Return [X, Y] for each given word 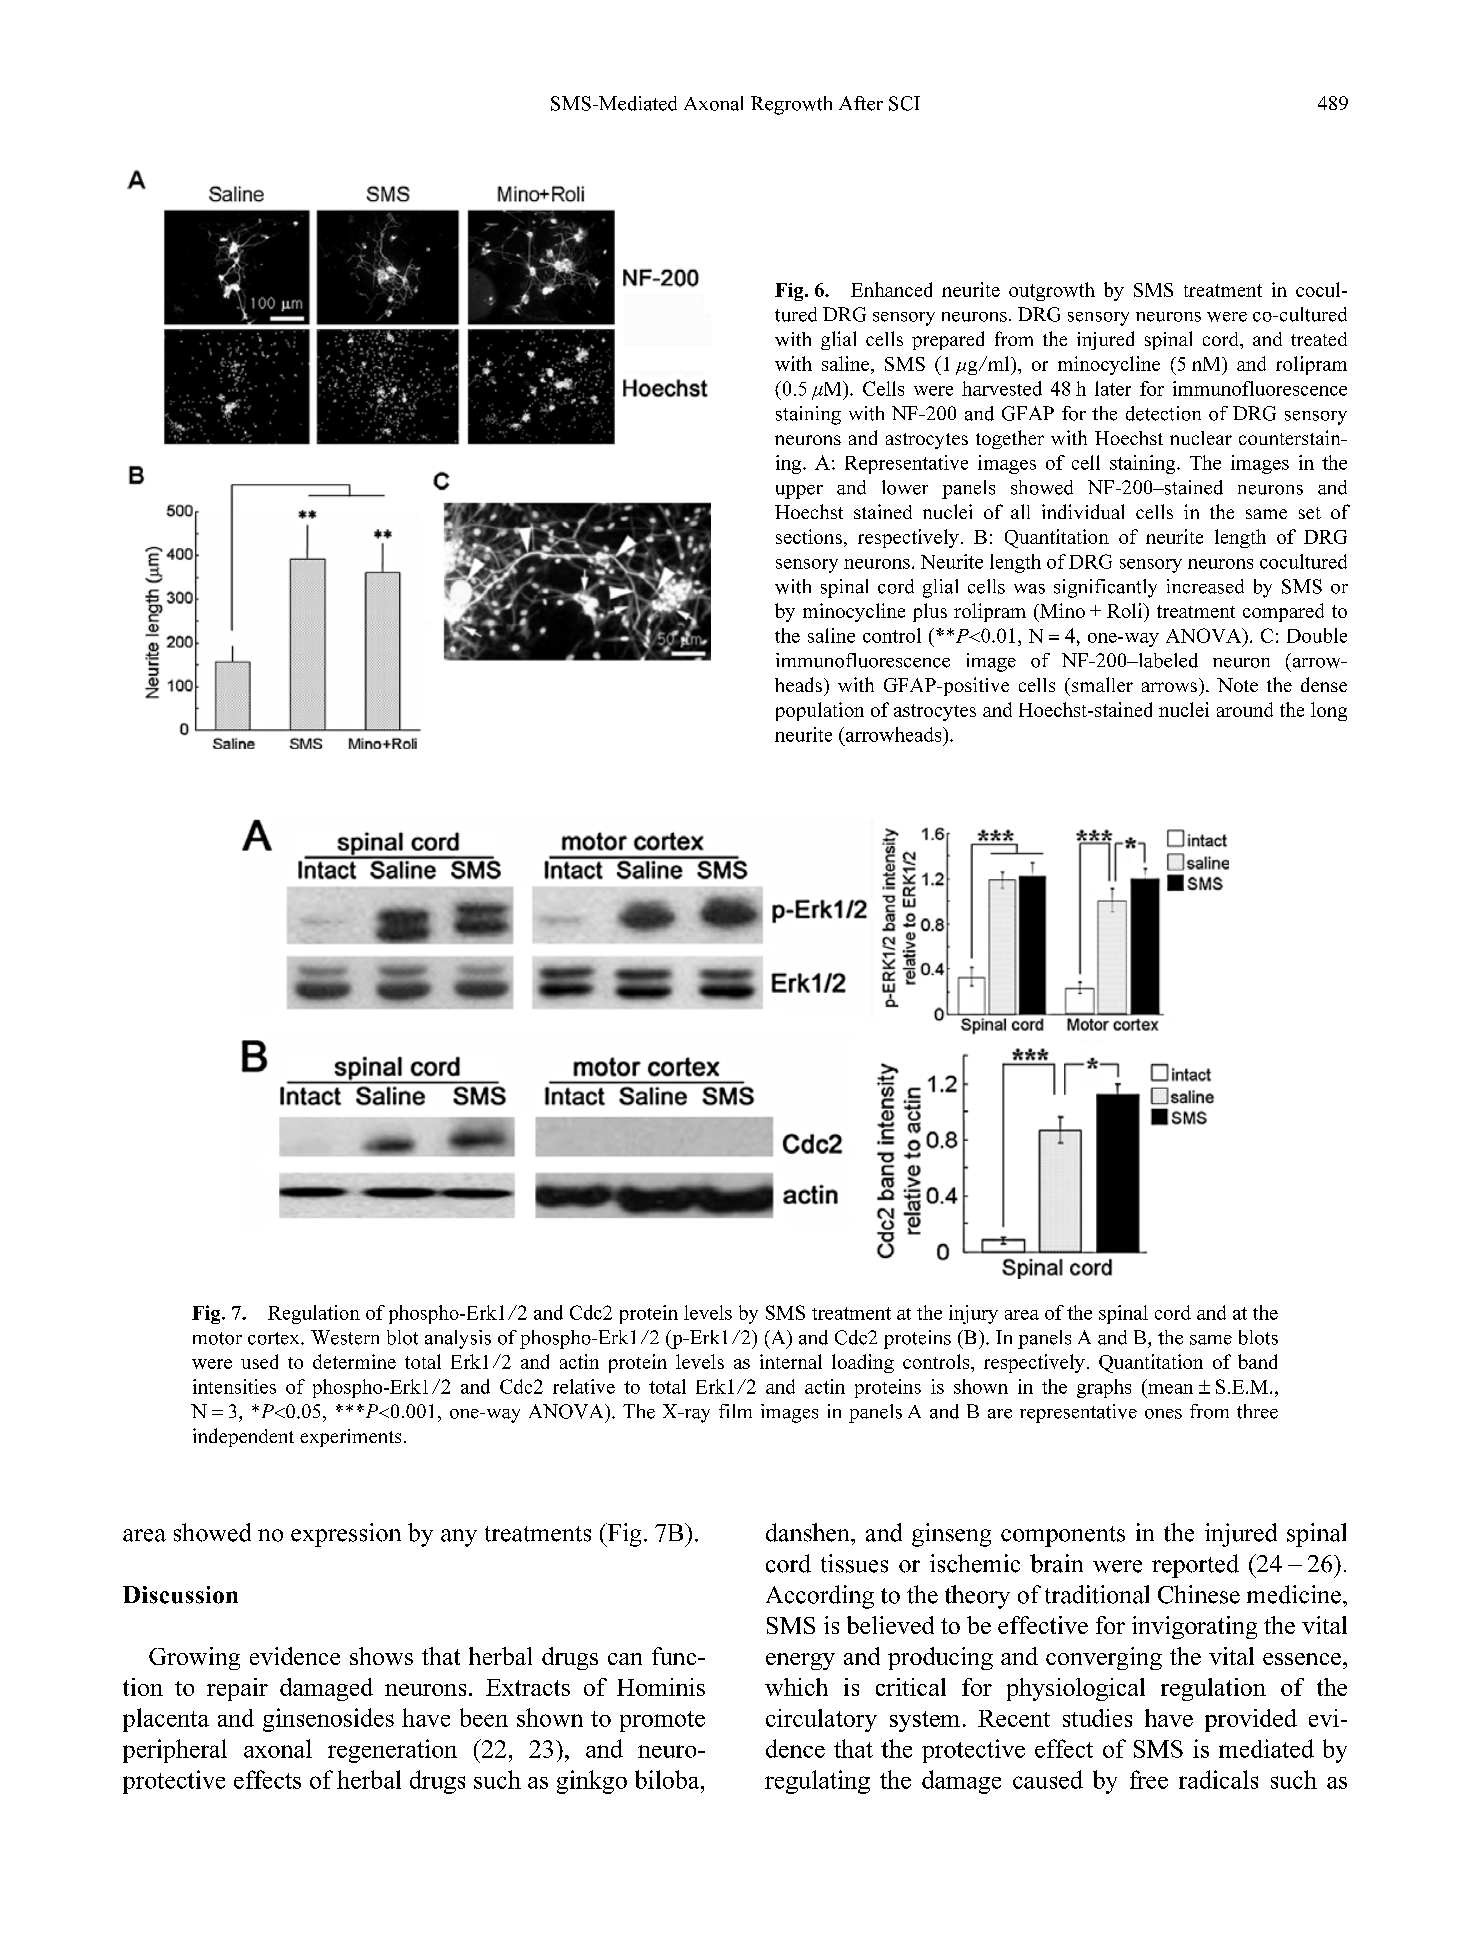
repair [237, 1689]
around [1245, 709]
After [861, 103]
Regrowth [791, 105]
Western [345, 1337]
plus [930, 612]
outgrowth [1052, 291]
